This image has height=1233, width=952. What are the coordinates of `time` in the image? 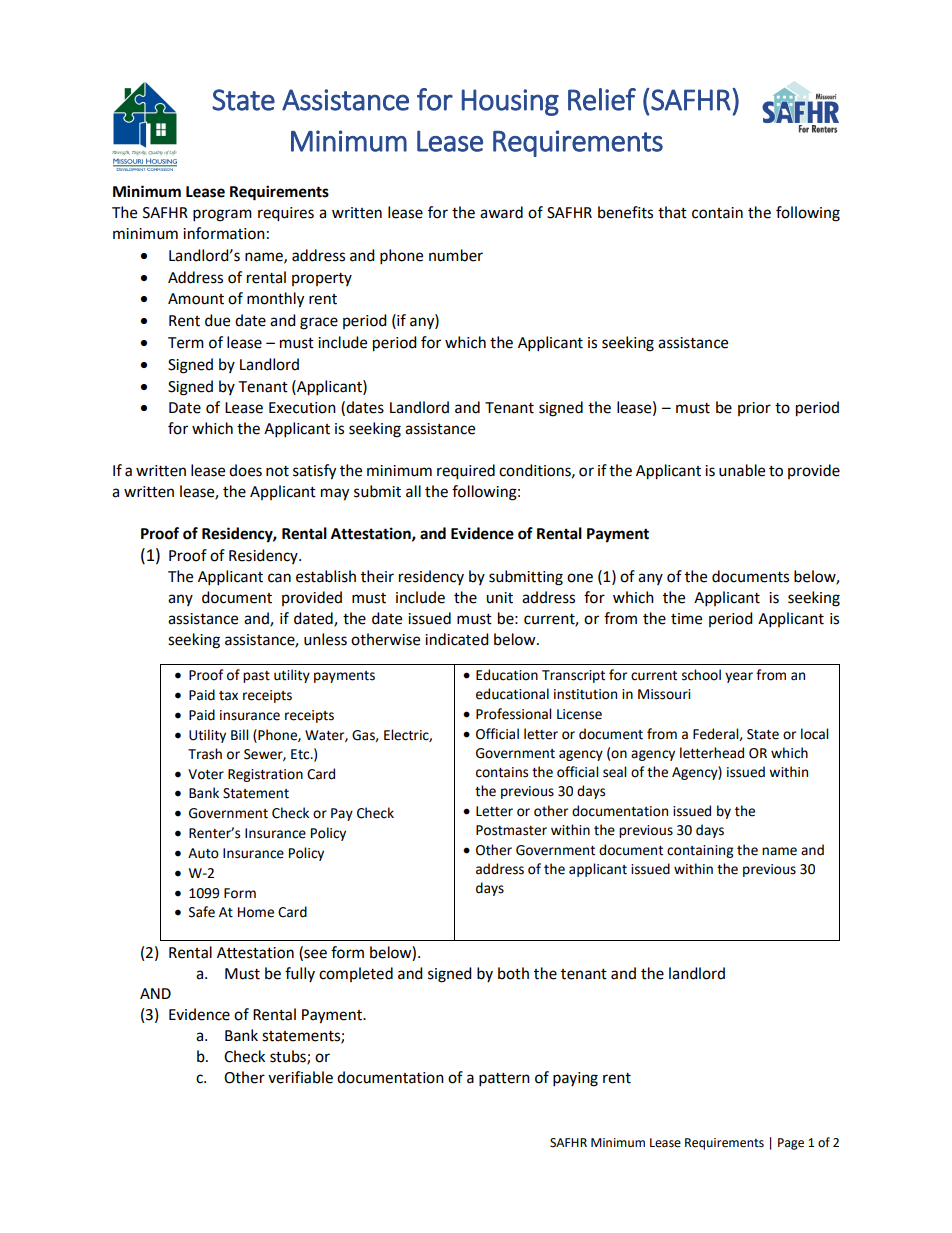 It's located at (686, 619).
